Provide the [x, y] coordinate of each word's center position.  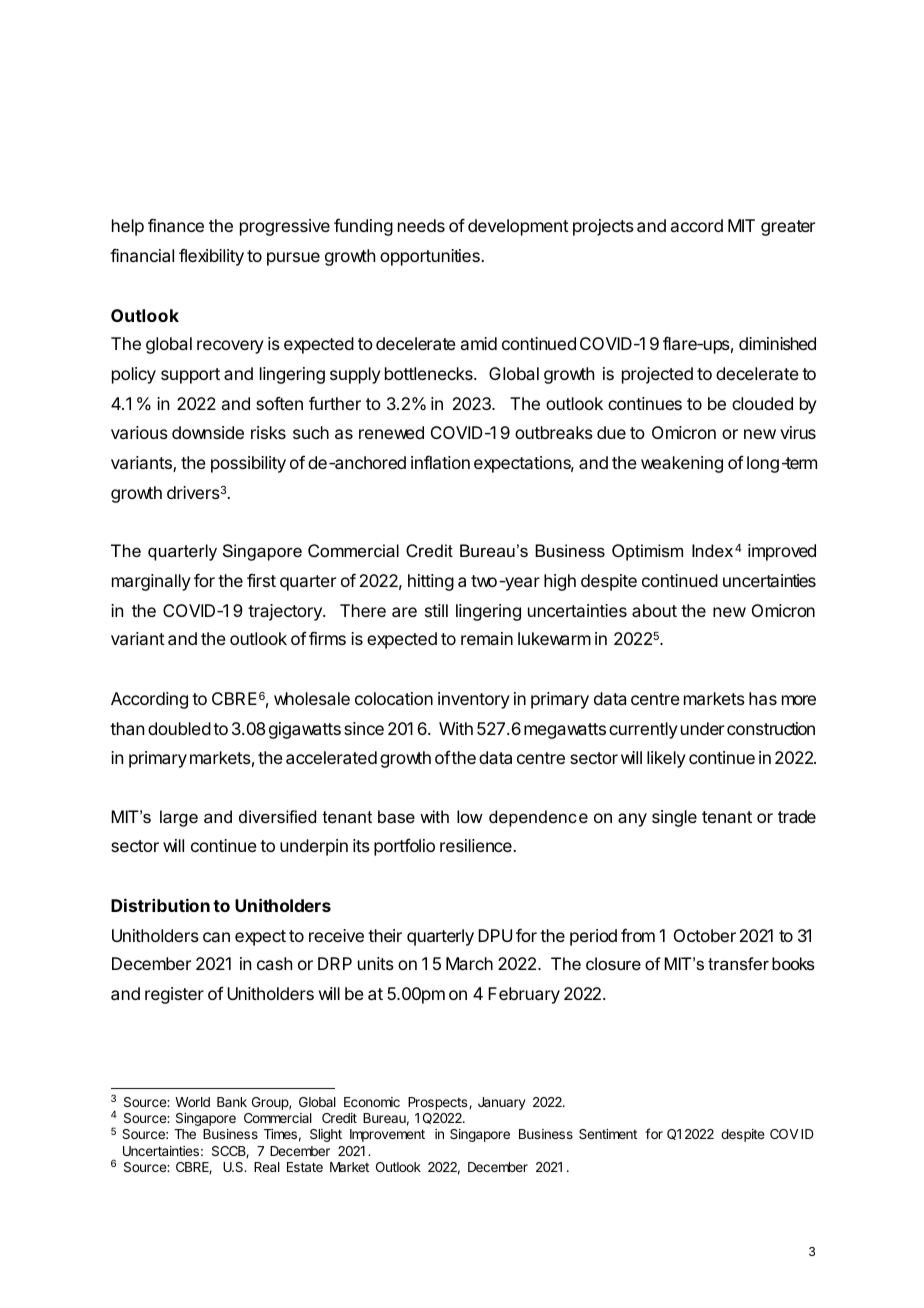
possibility [248, 464]
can [216, 937]
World [192, 1102]
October [705, 935]
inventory [474, 700]
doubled [179, 728]
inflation [440, 462]
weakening [682, 464]
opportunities [431, 257]
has [763, 698]
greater [788, 228]
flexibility [211, 257]
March [469, 963]
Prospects [439, 1103]
